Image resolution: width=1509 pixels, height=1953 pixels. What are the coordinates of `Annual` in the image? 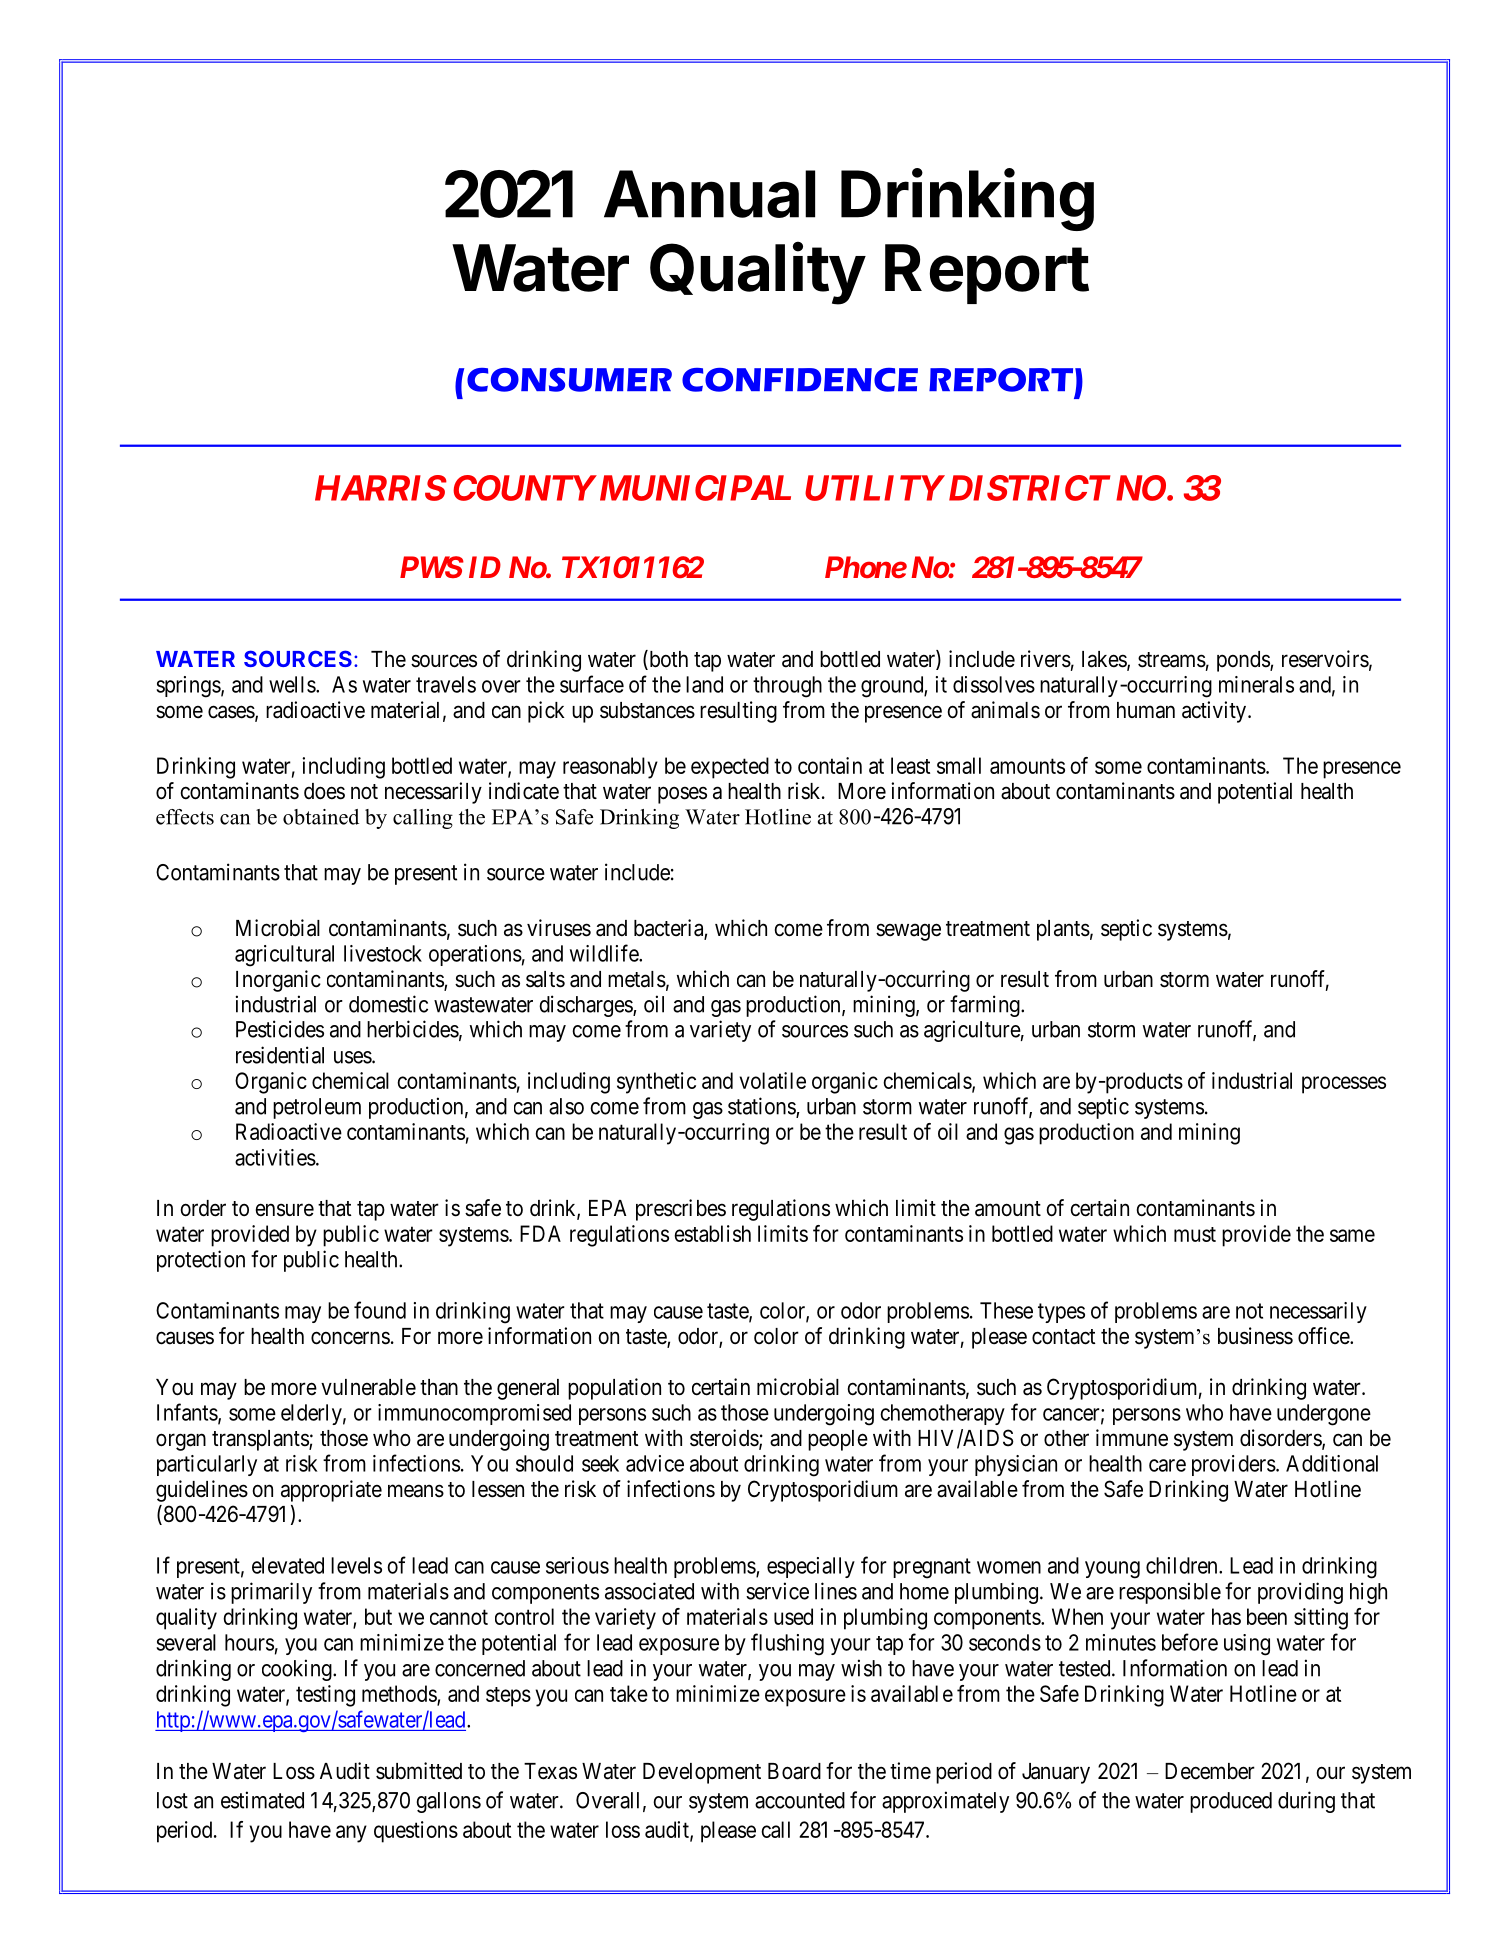 It's located at (709, 194).
